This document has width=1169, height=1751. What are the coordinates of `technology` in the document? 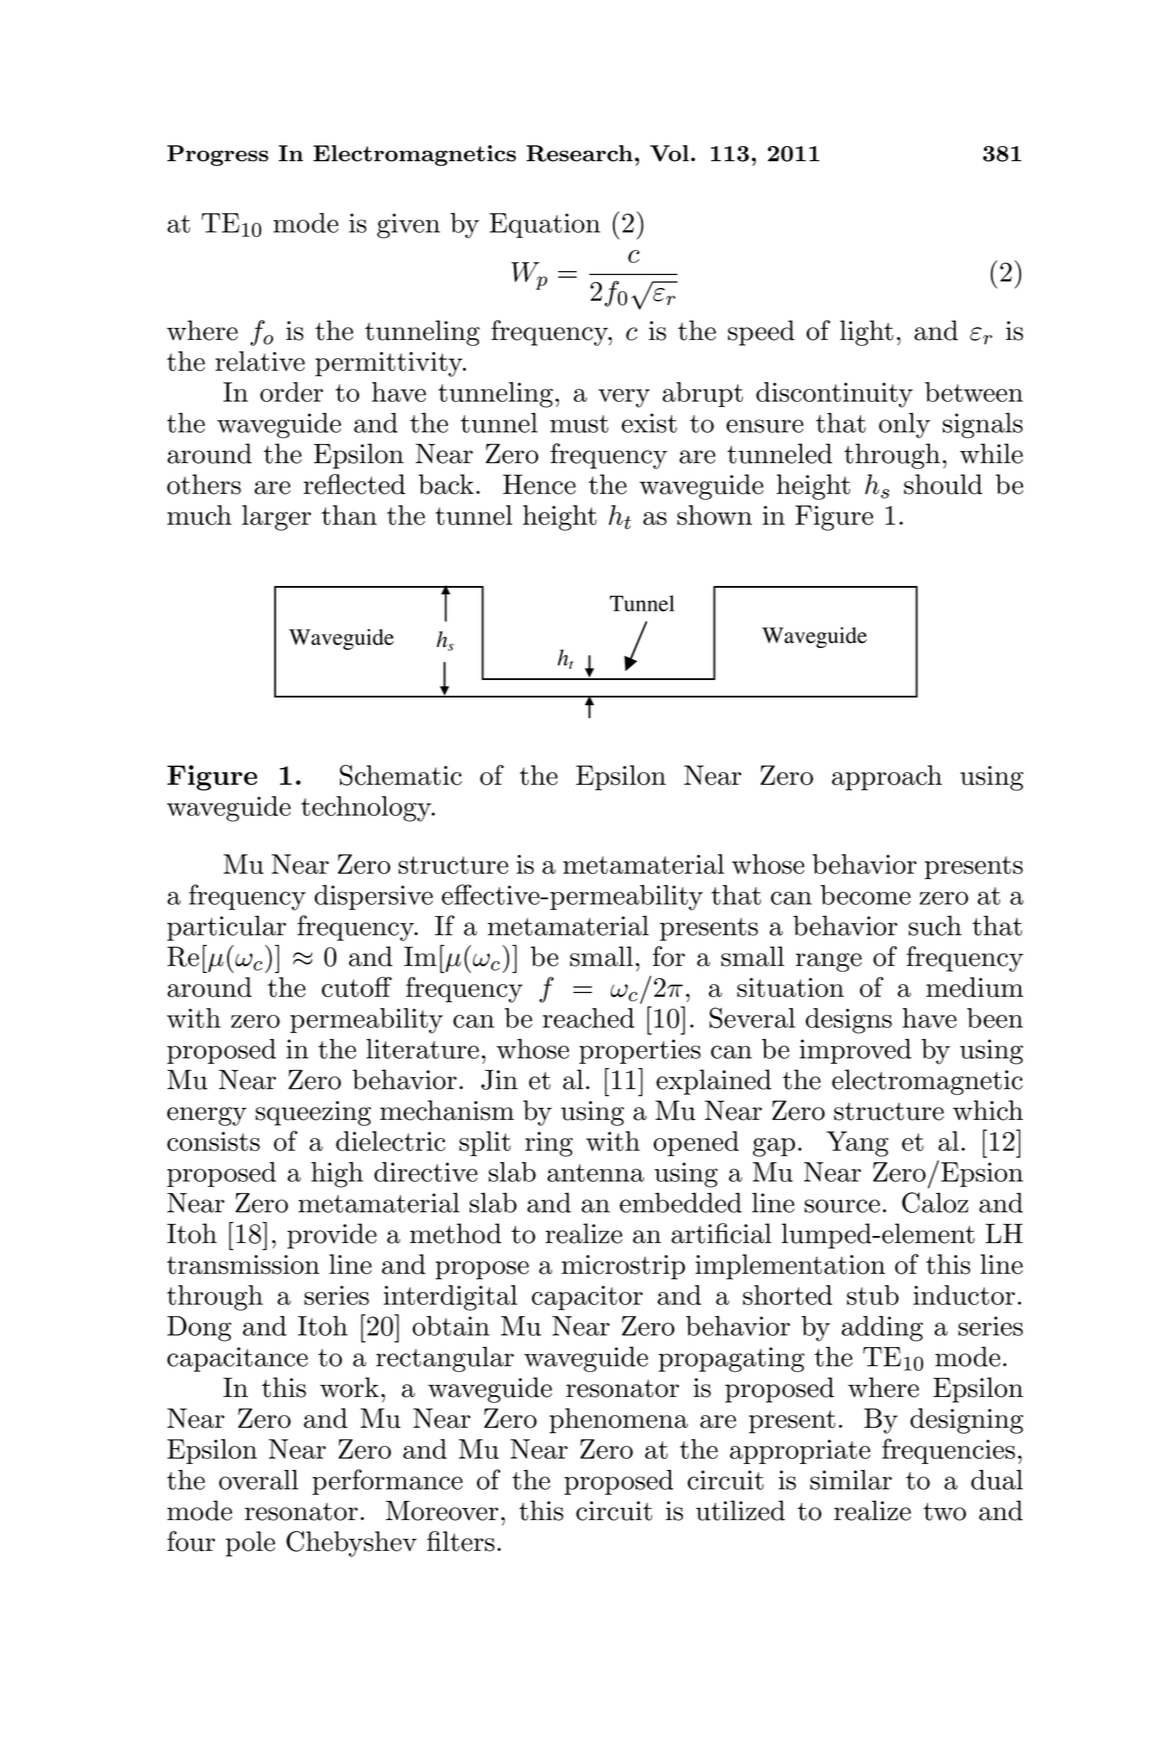 It's located at (367, 809).
